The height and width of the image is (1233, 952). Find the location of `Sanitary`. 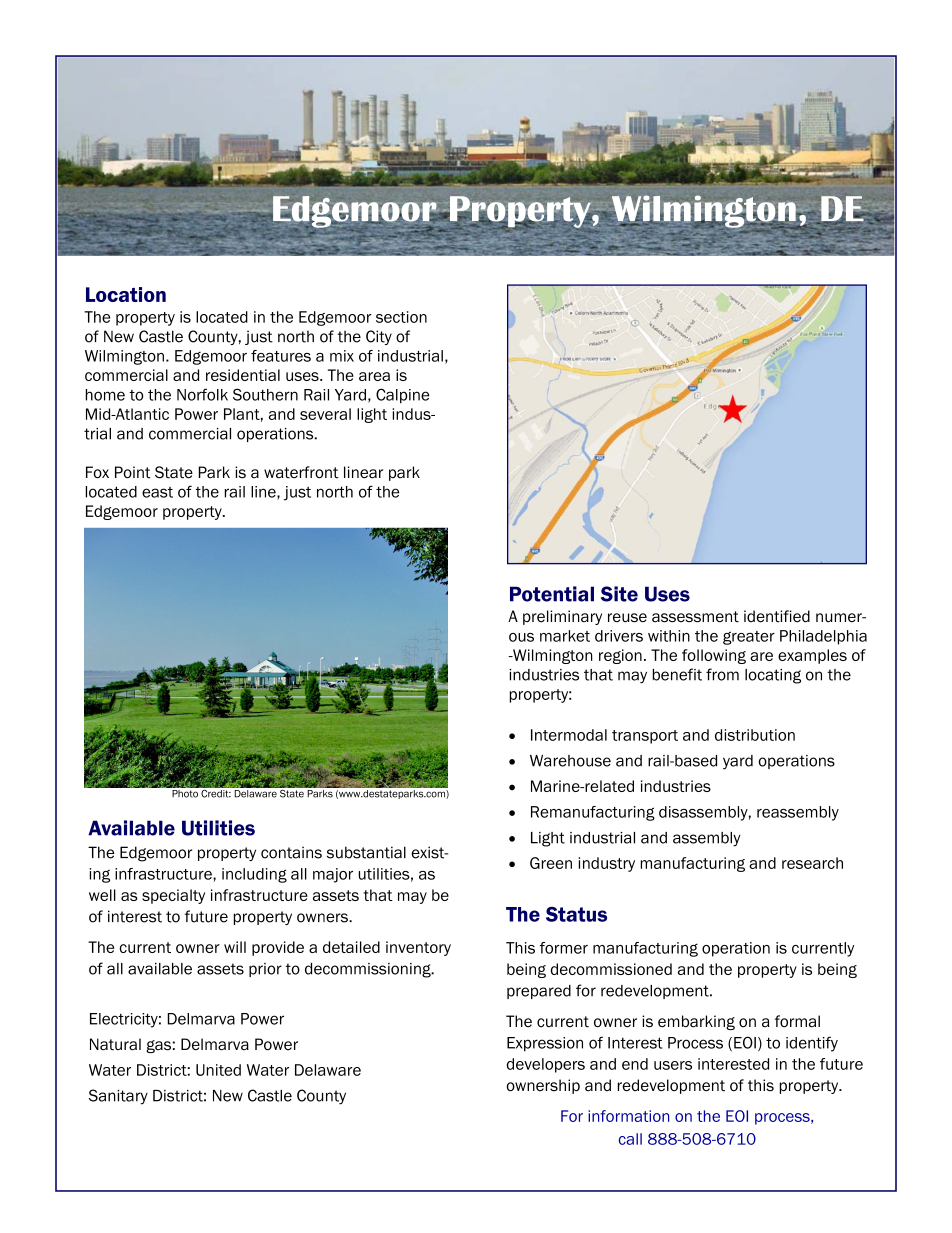

Sanitary is located at coordinates (118, 1097).
